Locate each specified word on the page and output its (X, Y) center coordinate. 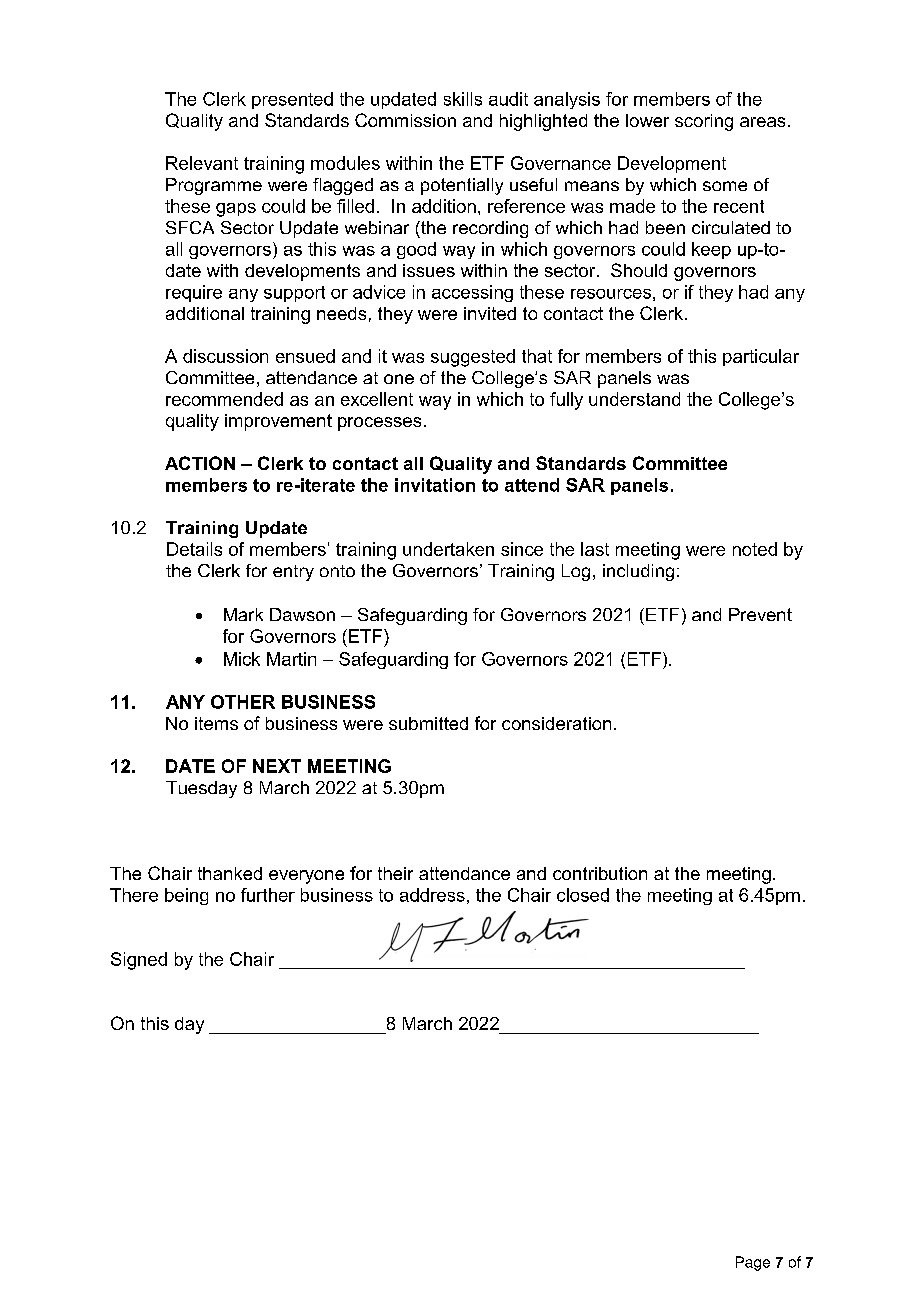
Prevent (760, 614)
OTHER (243, 702)
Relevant (202, 163)
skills (463, 99)
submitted (428, 723)
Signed (139, 961)
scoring (704, 122)
